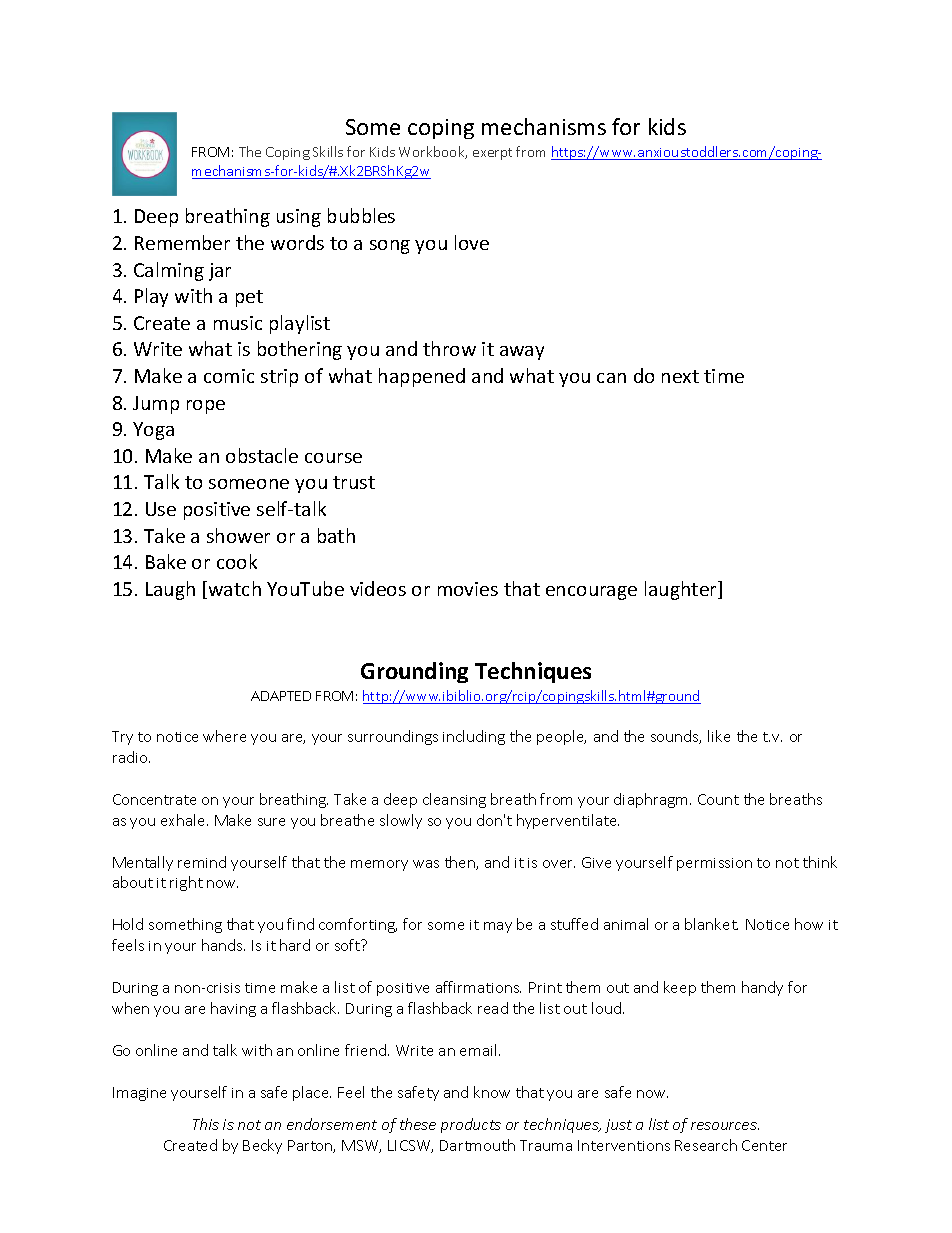  Describe the element at coordinates (206, 1124) in the screenshot. I see `This` at that location.
